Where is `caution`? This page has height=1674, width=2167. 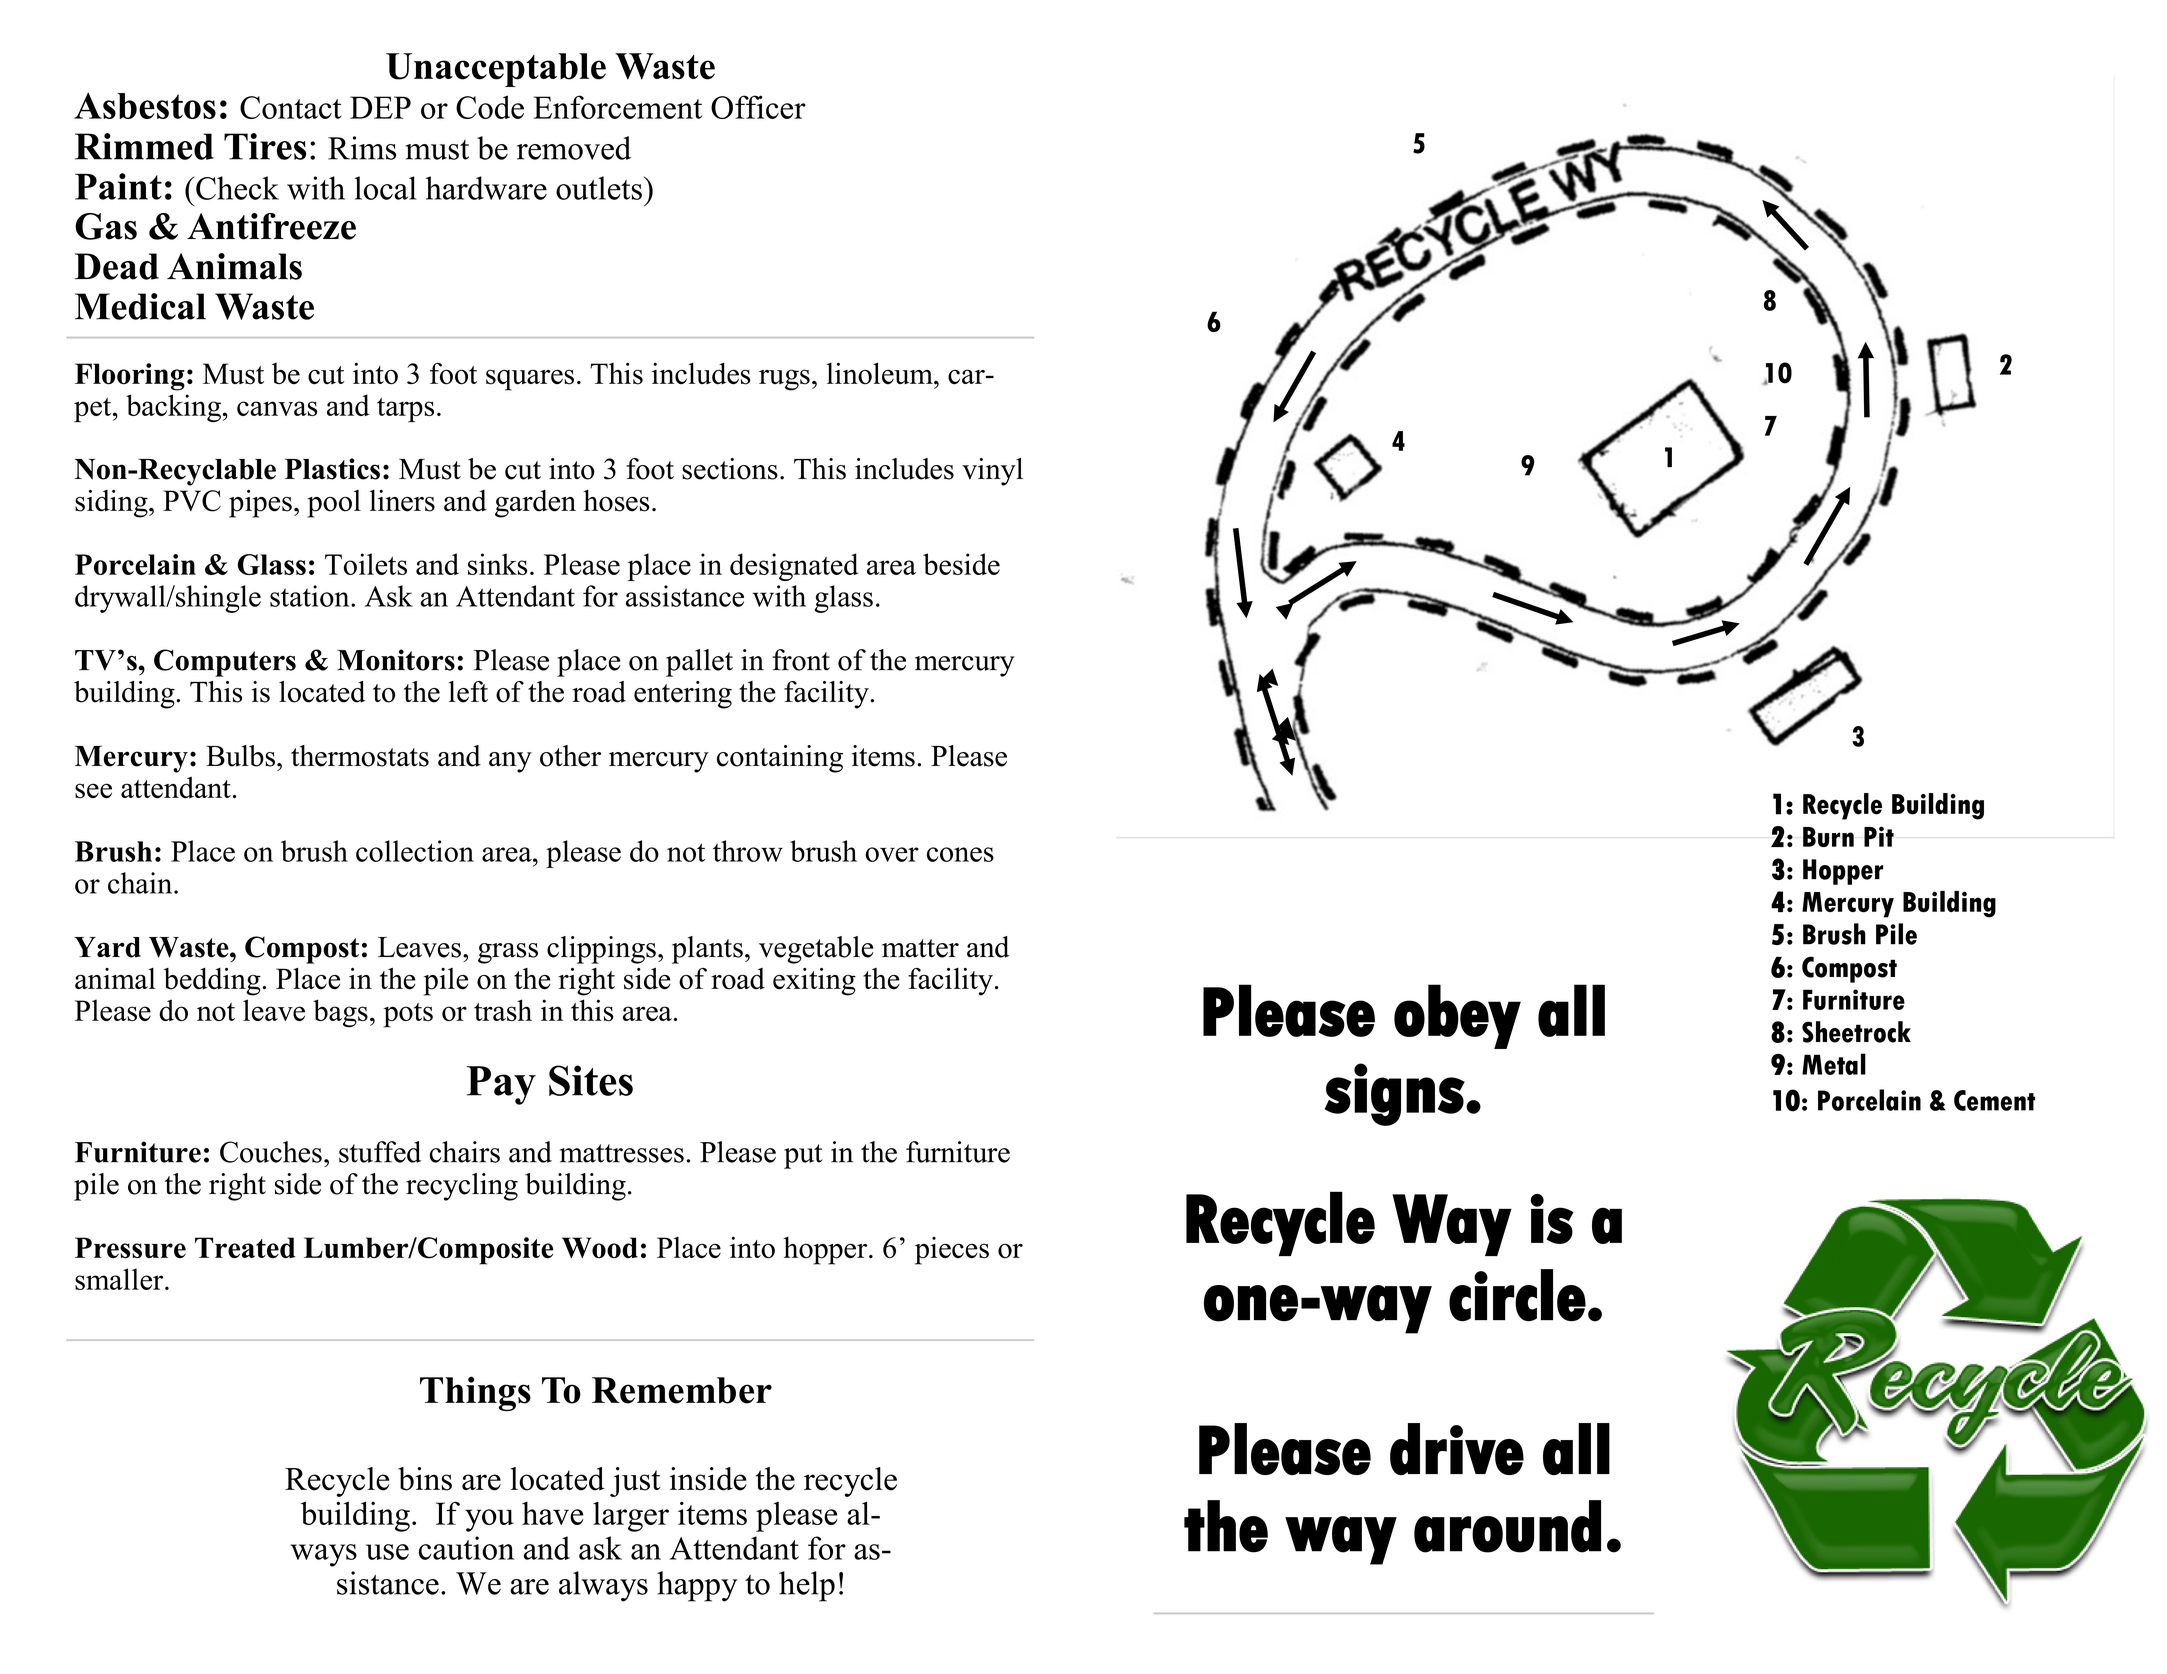 caution is located at coordinates (466, 1548).
